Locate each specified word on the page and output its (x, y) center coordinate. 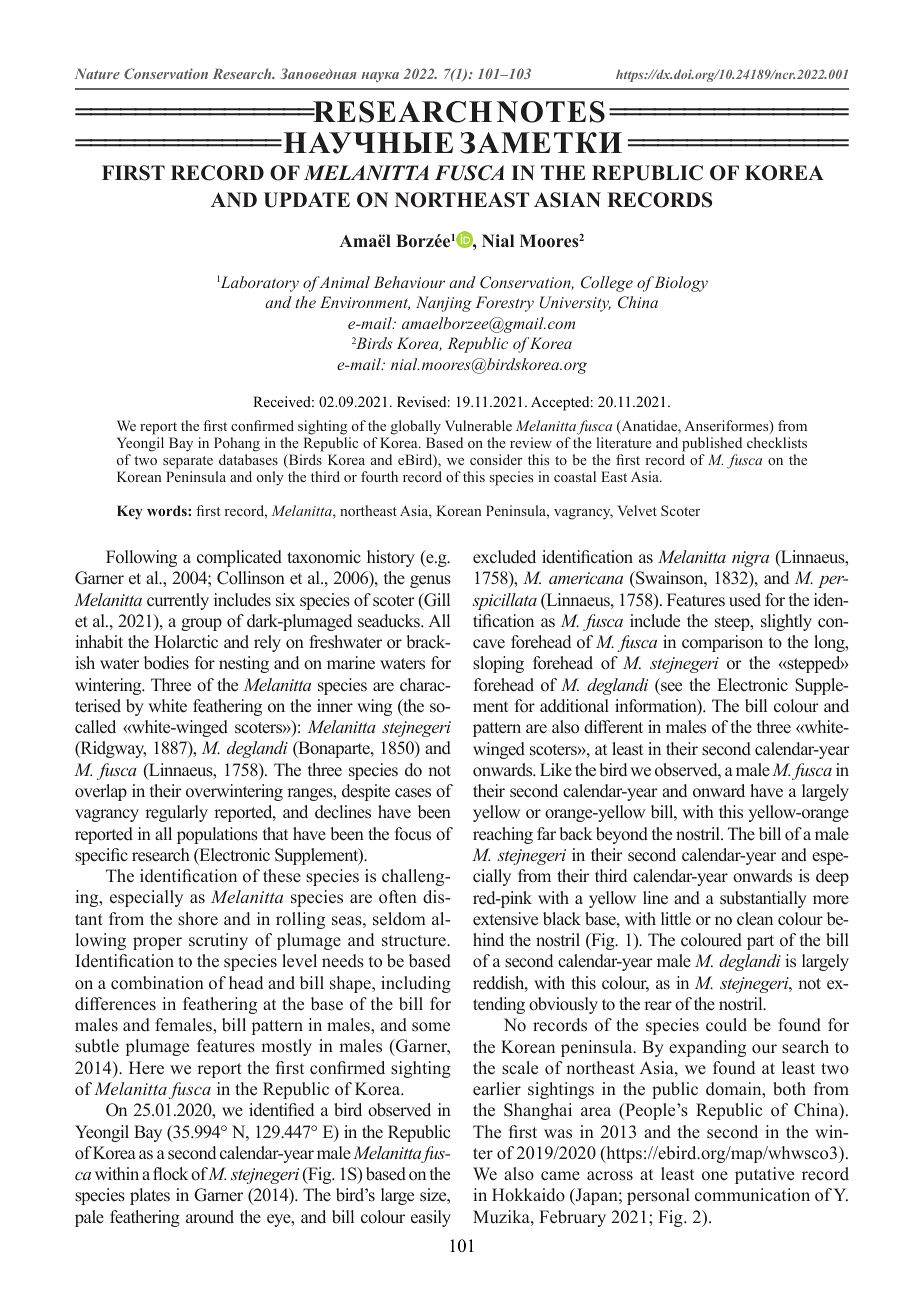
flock (170, 1174)
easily (431, 1218)
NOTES (551, 112)
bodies (166, 663)
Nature (97, 74)
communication (752, 1195)
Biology (681, 284)
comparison (722, 643)
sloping (498, 664)
